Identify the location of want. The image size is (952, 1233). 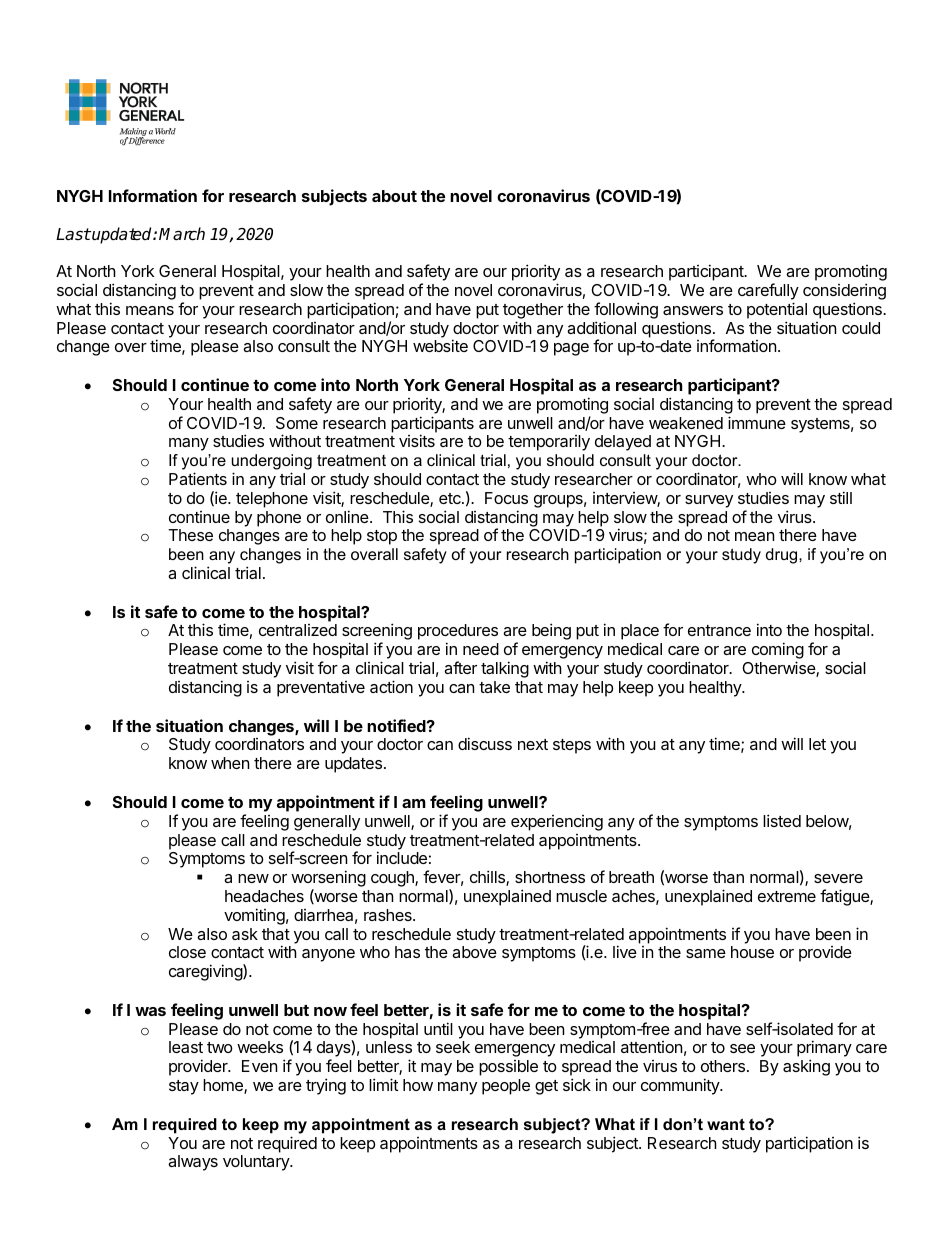
(726, 1124).
